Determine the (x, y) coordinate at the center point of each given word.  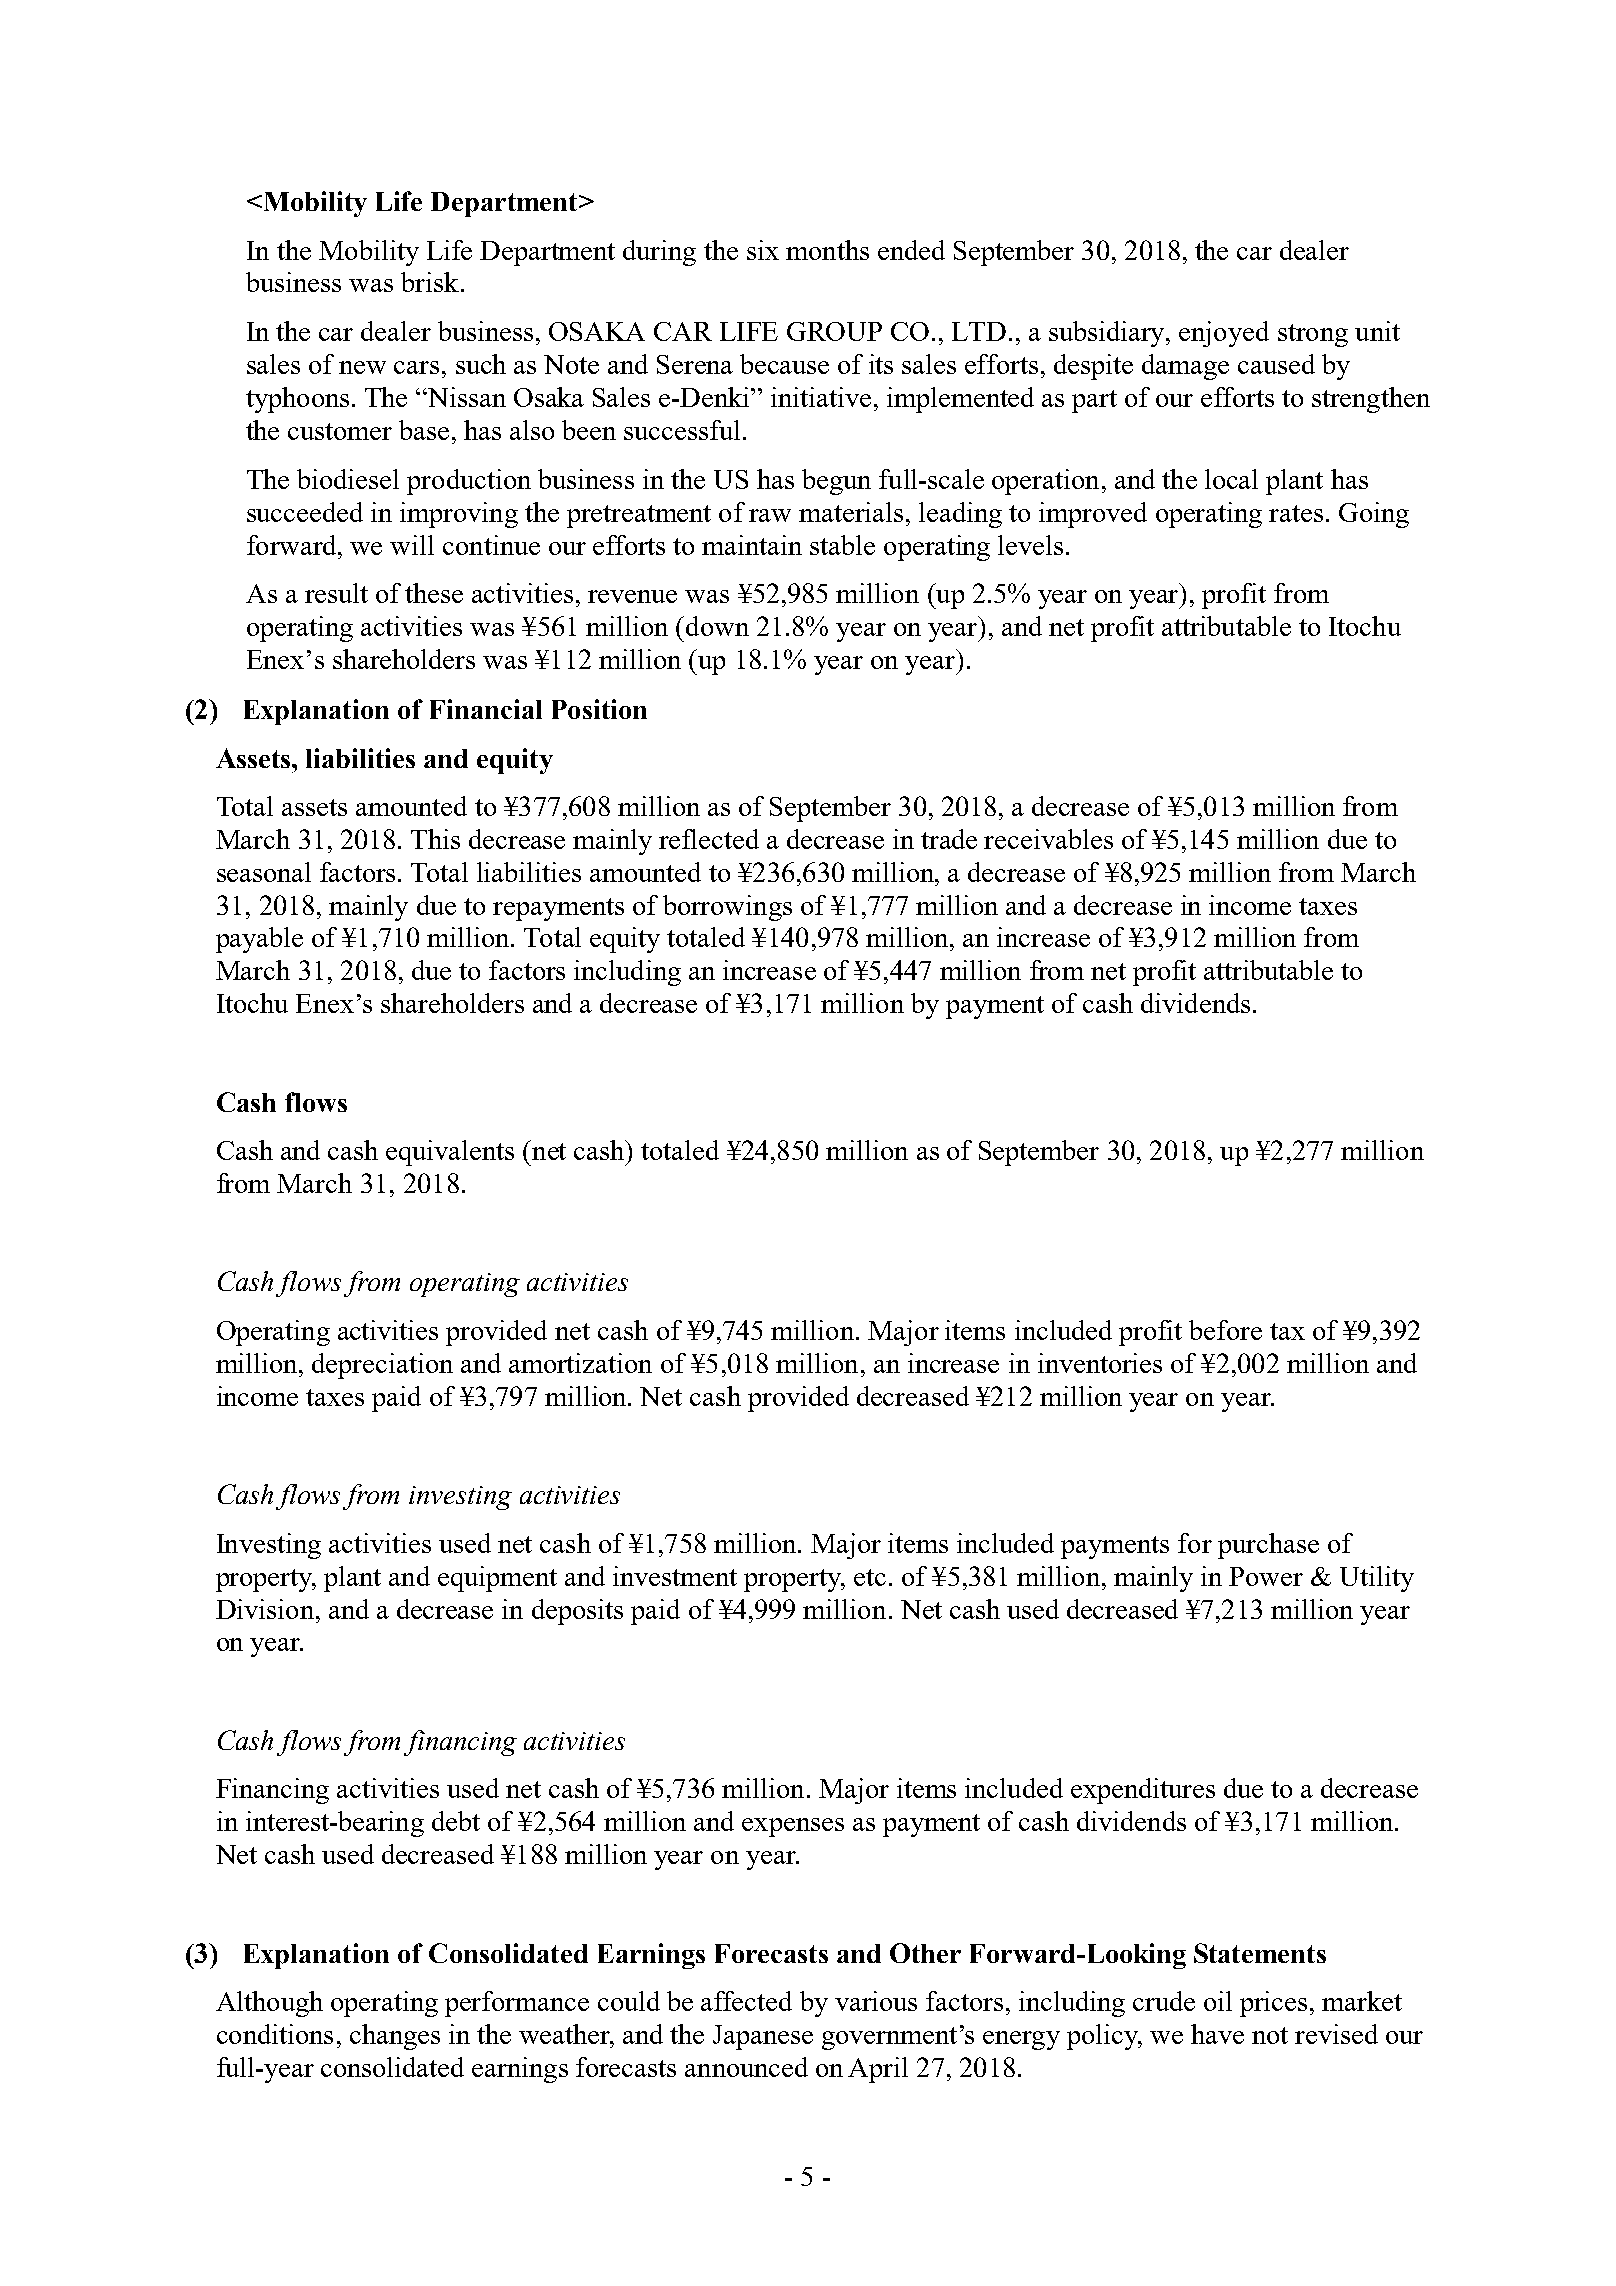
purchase (1268, 1546)
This (435, 839)
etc (870, 1577)
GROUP (834, 331)
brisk (430, 282)
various (876, 2001)
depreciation (382, 1366)
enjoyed (1224, 334)
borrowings (727, 908)
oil (1218, 2001)
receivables (1048, 839)
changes (395, 2037)
